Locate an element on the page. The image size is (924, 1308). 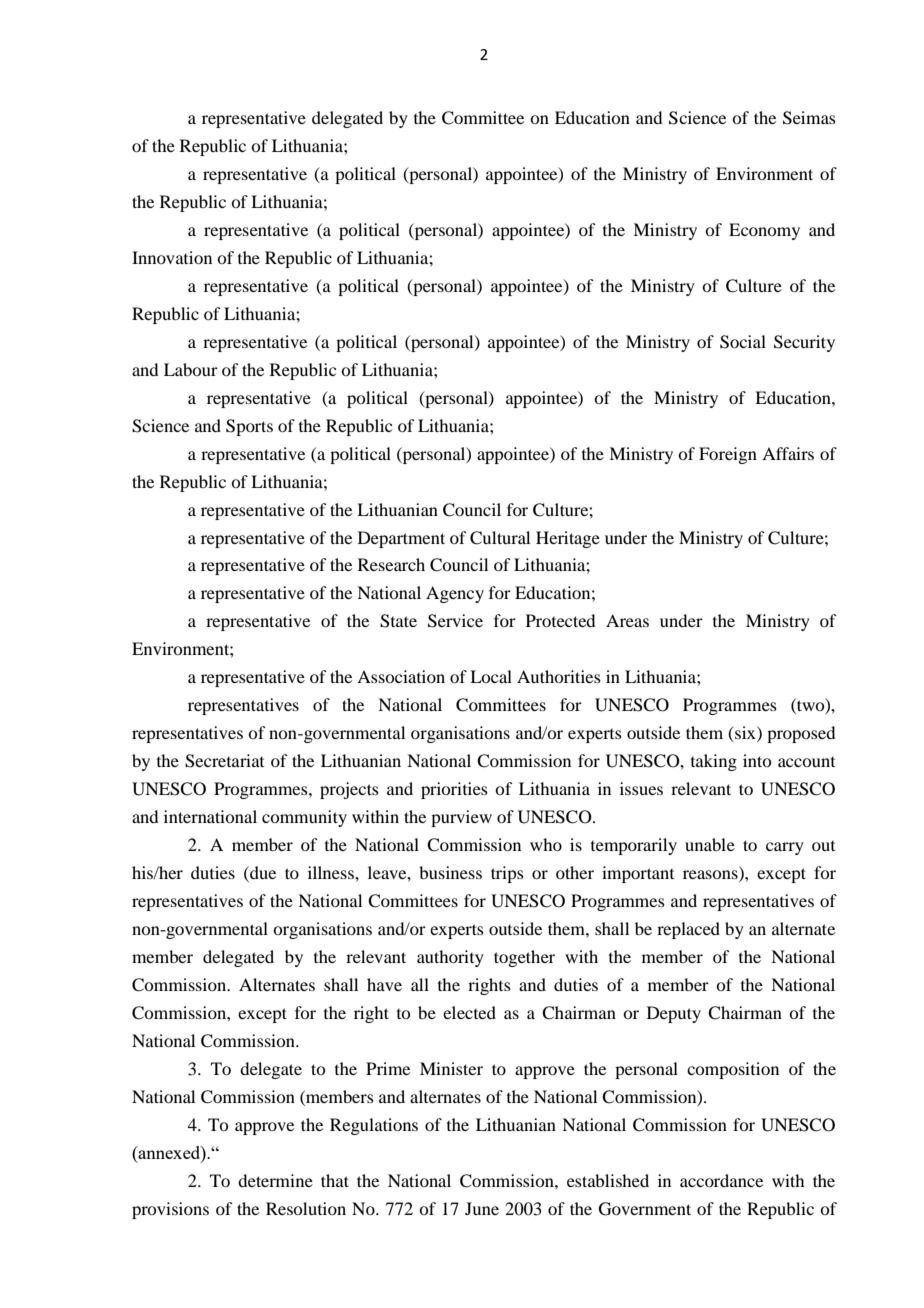
illness is located at coordinates (332, 872).
